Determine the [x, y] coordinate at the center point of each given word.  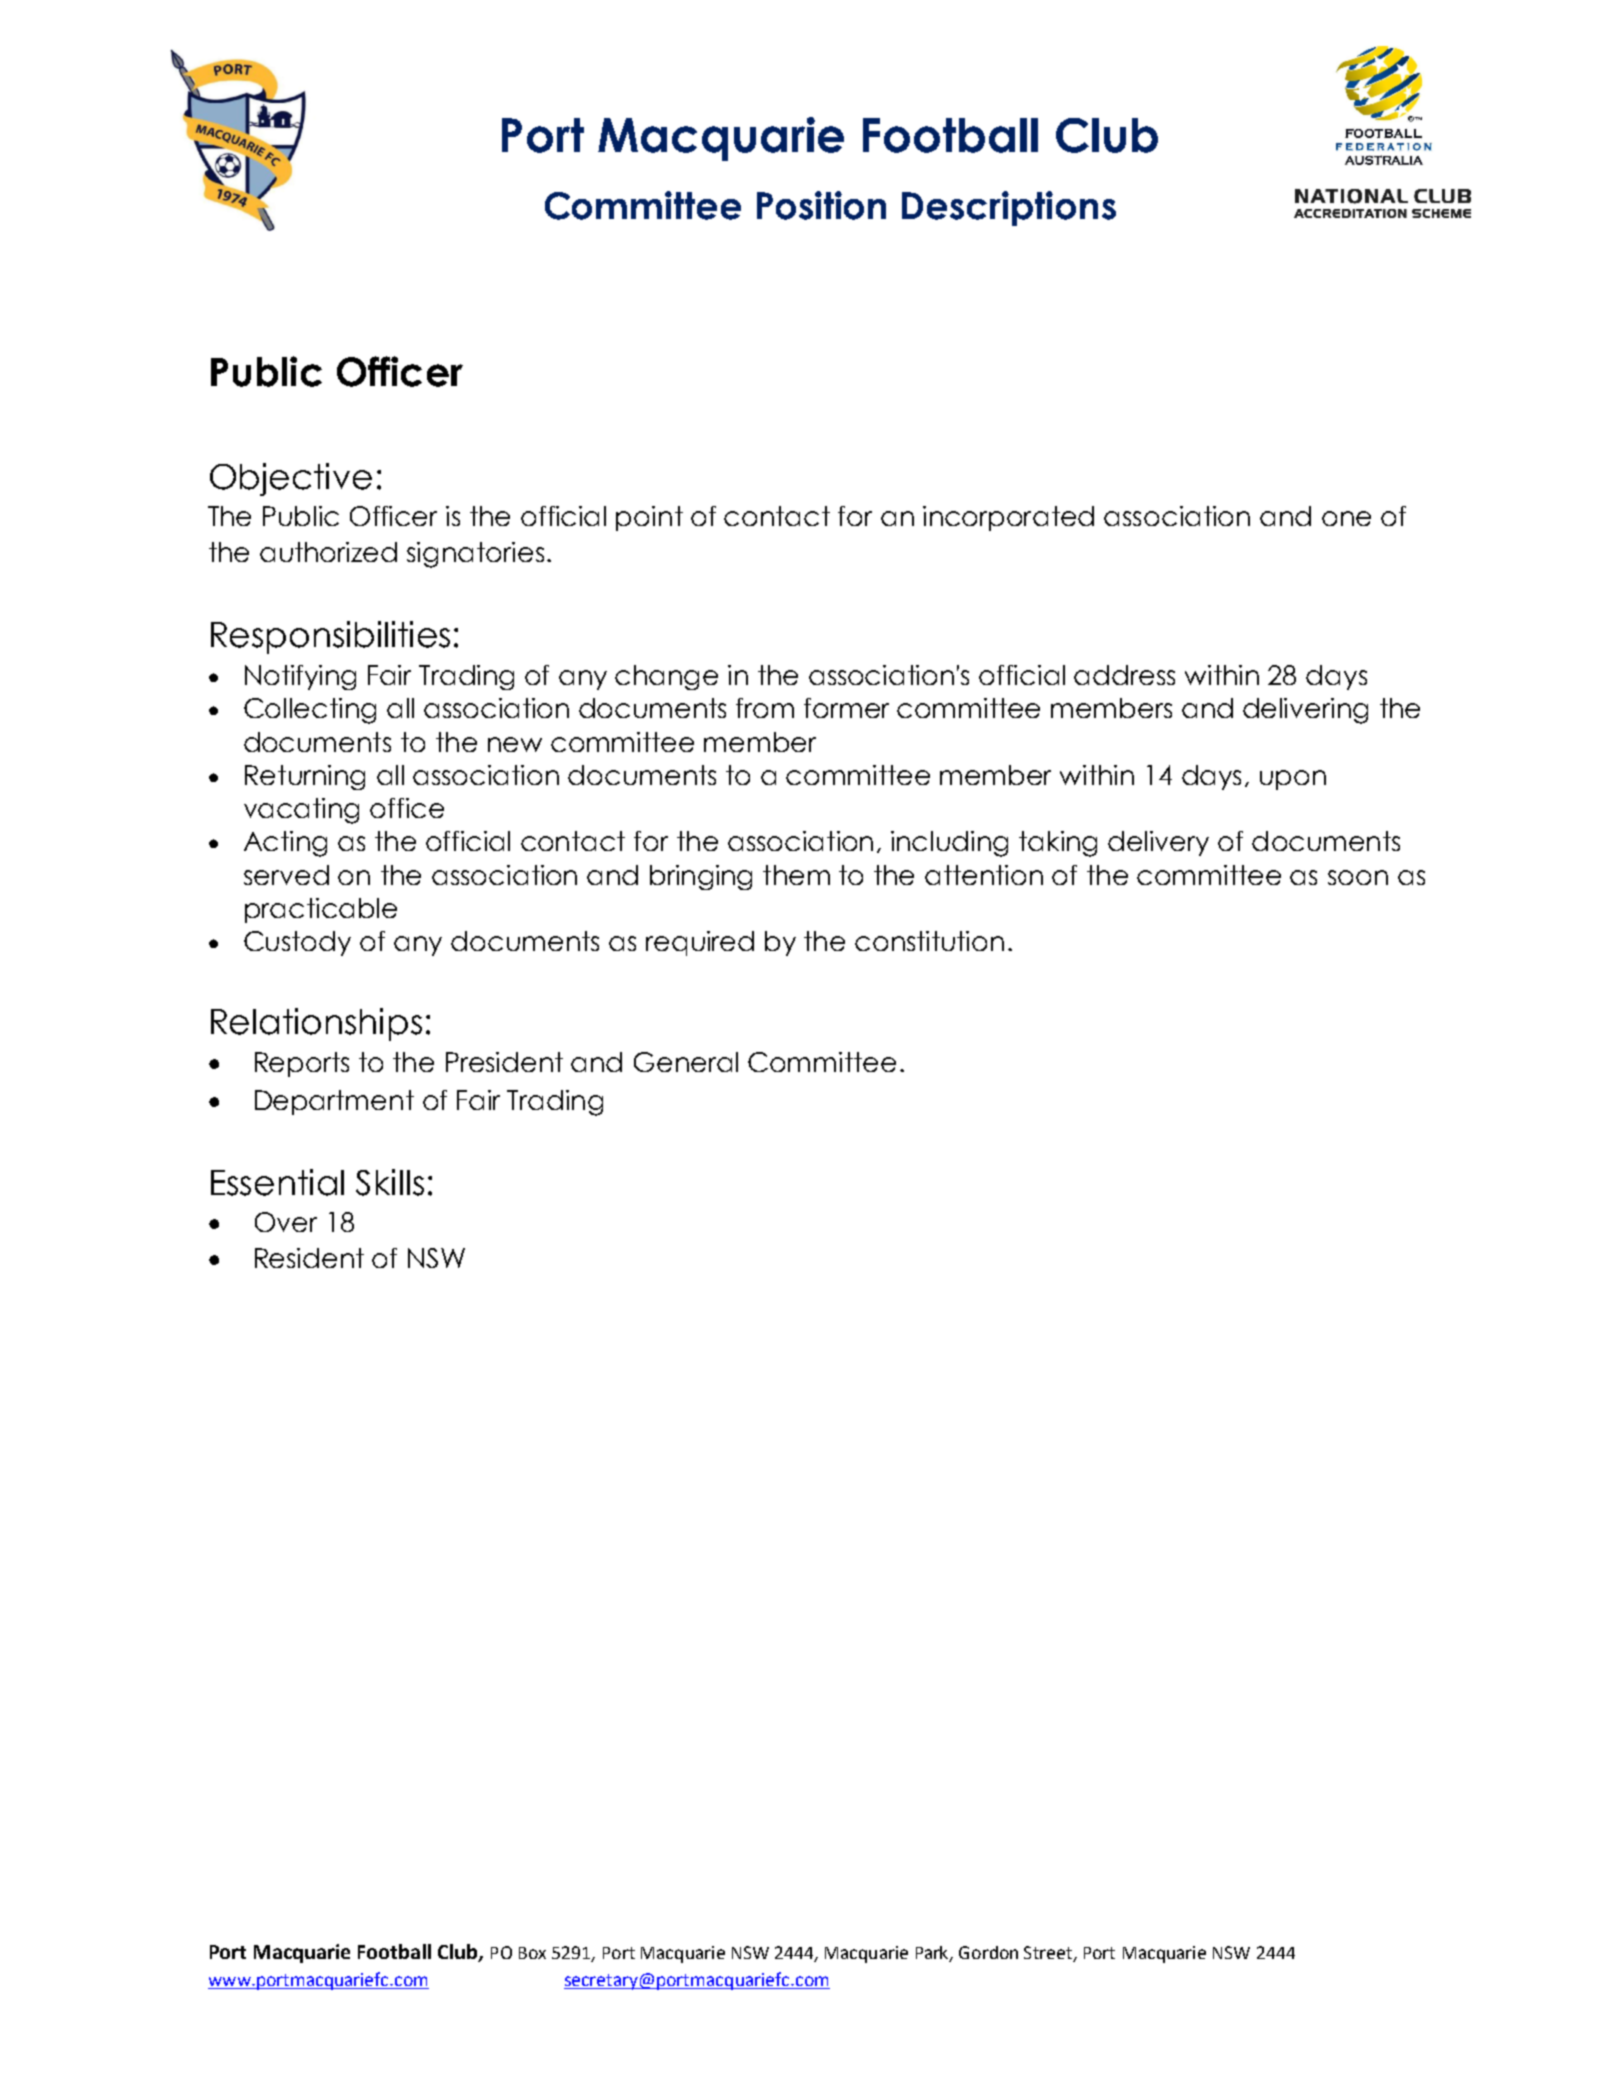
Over [286, 1222]
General [686, 1062]
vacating [301, 811]
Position [821, 205]
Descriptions [1009, 208]
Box [532, 1953]
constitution [929, 941]
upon [1293, 780]
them [796, 875]
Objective [291, 479]
